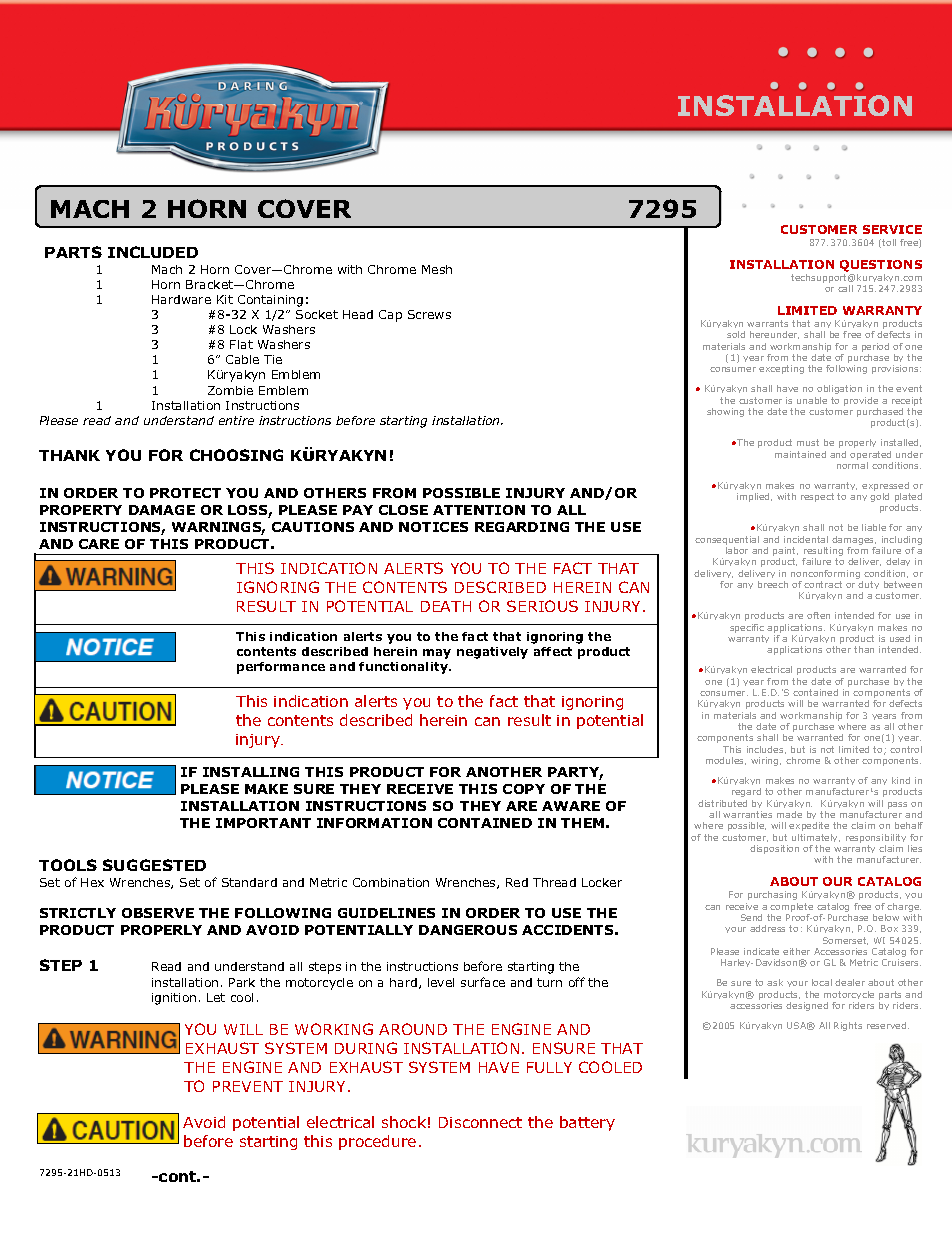 This screenshot has height=1233, width=952. I want to click on procedure, so click(377, 1142).
